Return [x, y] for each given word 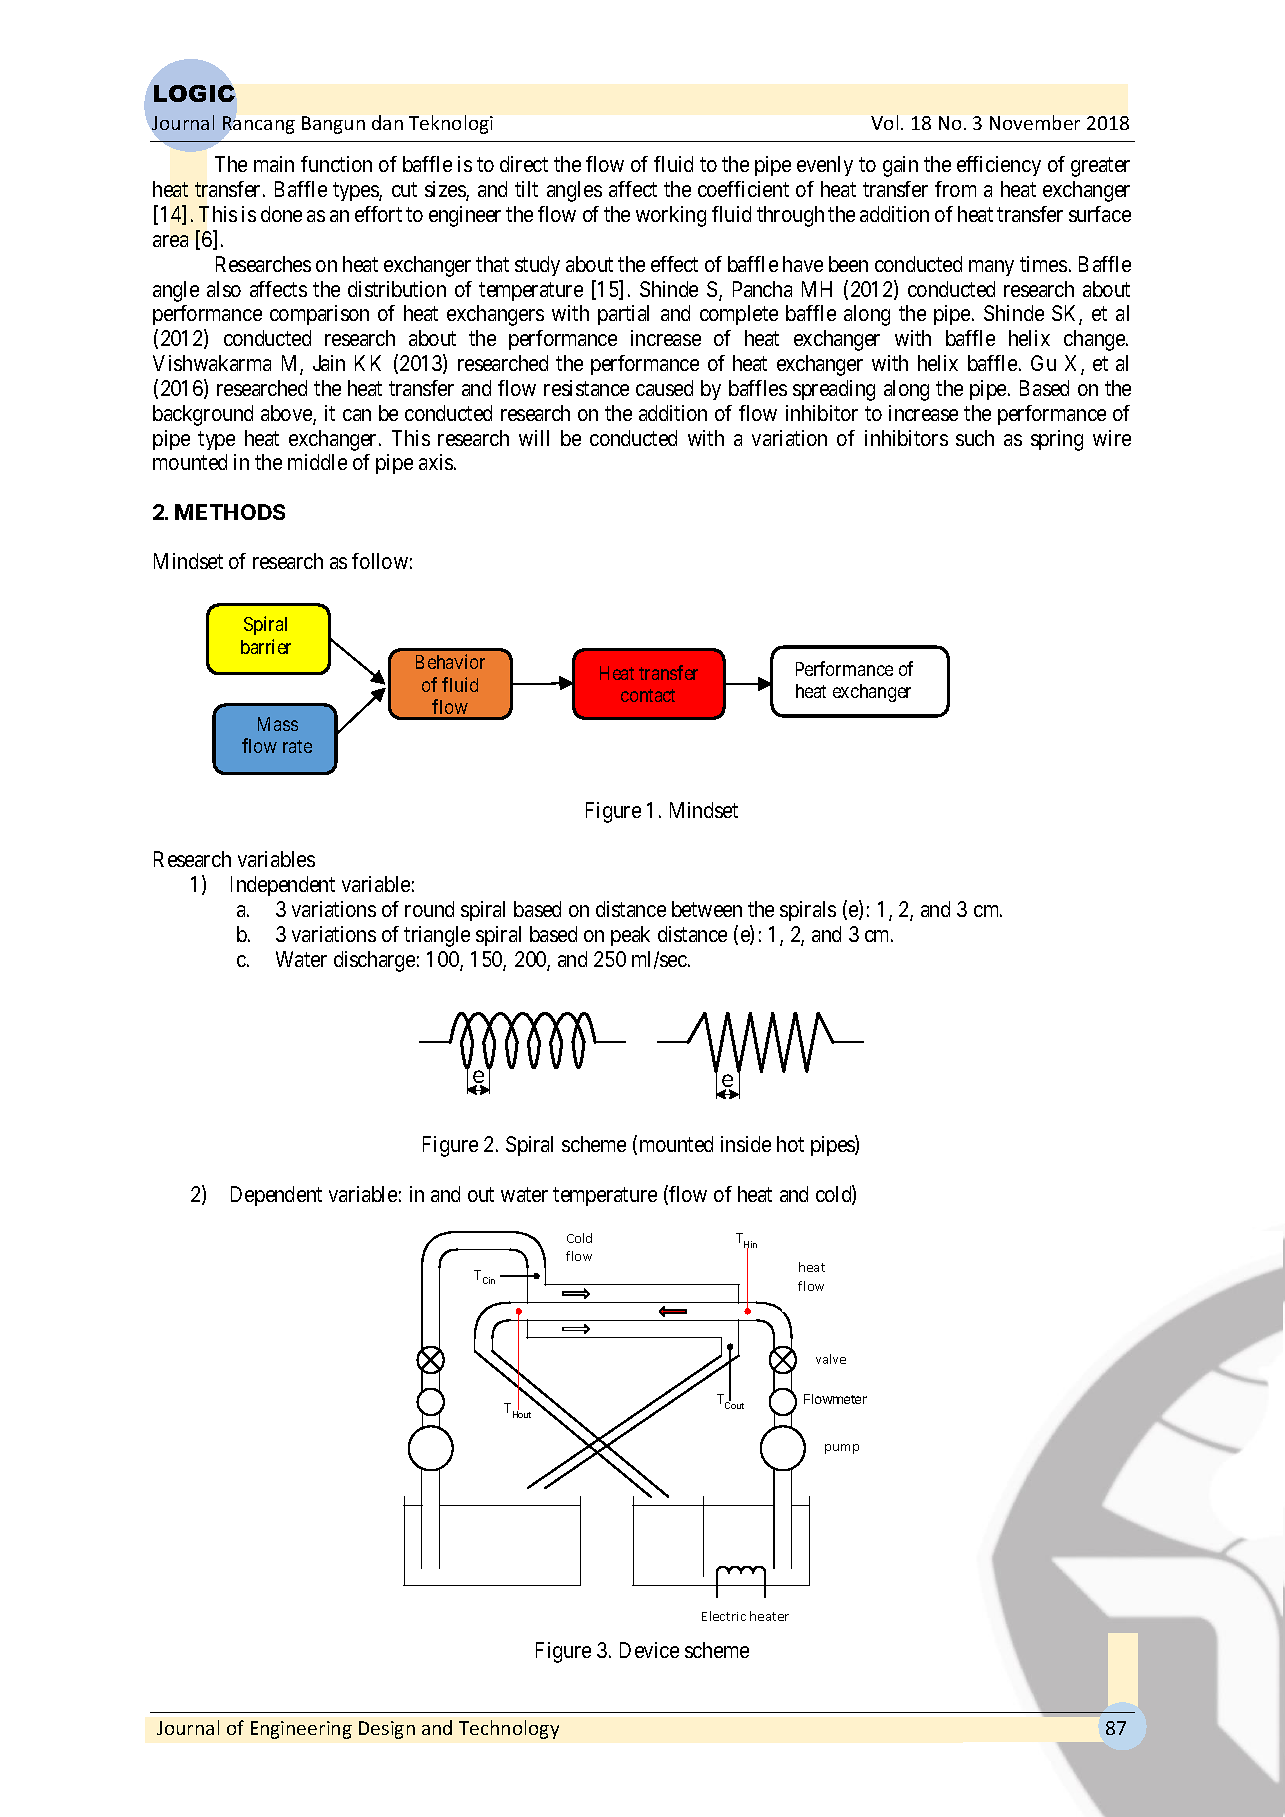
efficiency [999, 166]
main [274, 164]
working [671, 216]
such [975, 438]
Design [387, 1730]
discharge [374, 961]
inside [746, 1144]
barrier [266, 646]
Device [649, 1650]
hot [790, 1144]
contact [648, 695]
